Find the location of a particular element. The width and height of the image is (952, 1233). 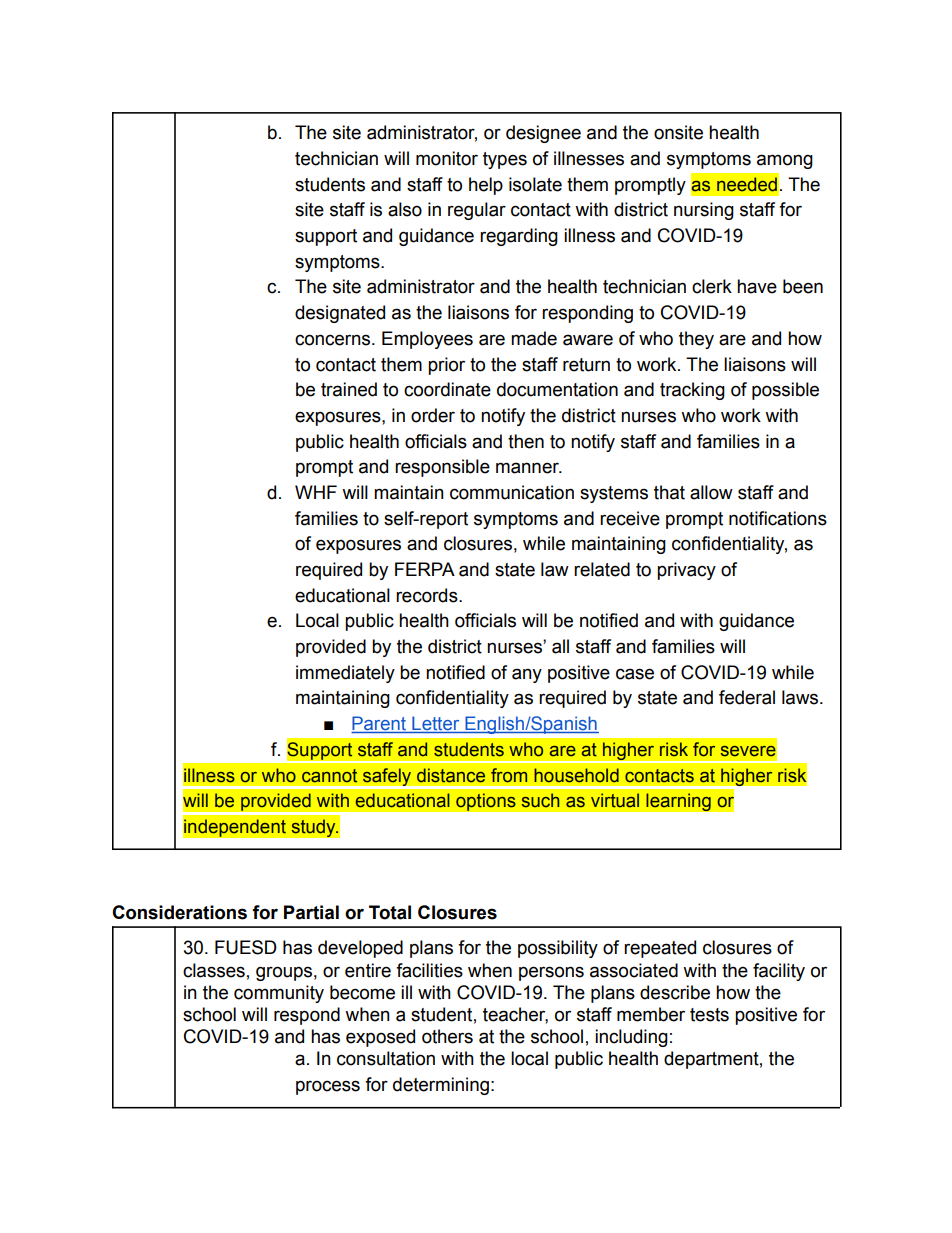

trained is located at coordinates (349, 389).
